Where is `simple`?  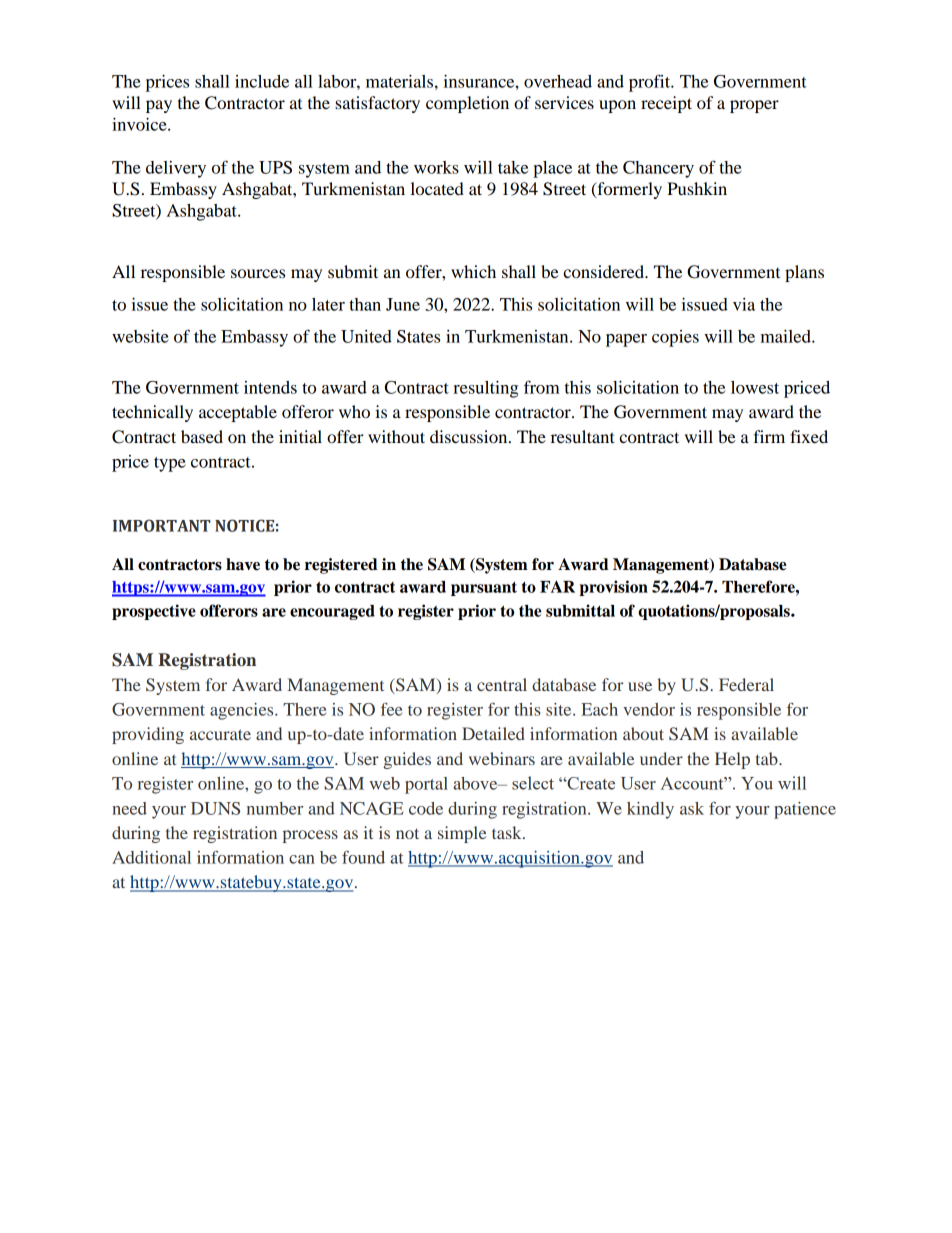
simple is located at coordinates (462, 834).
